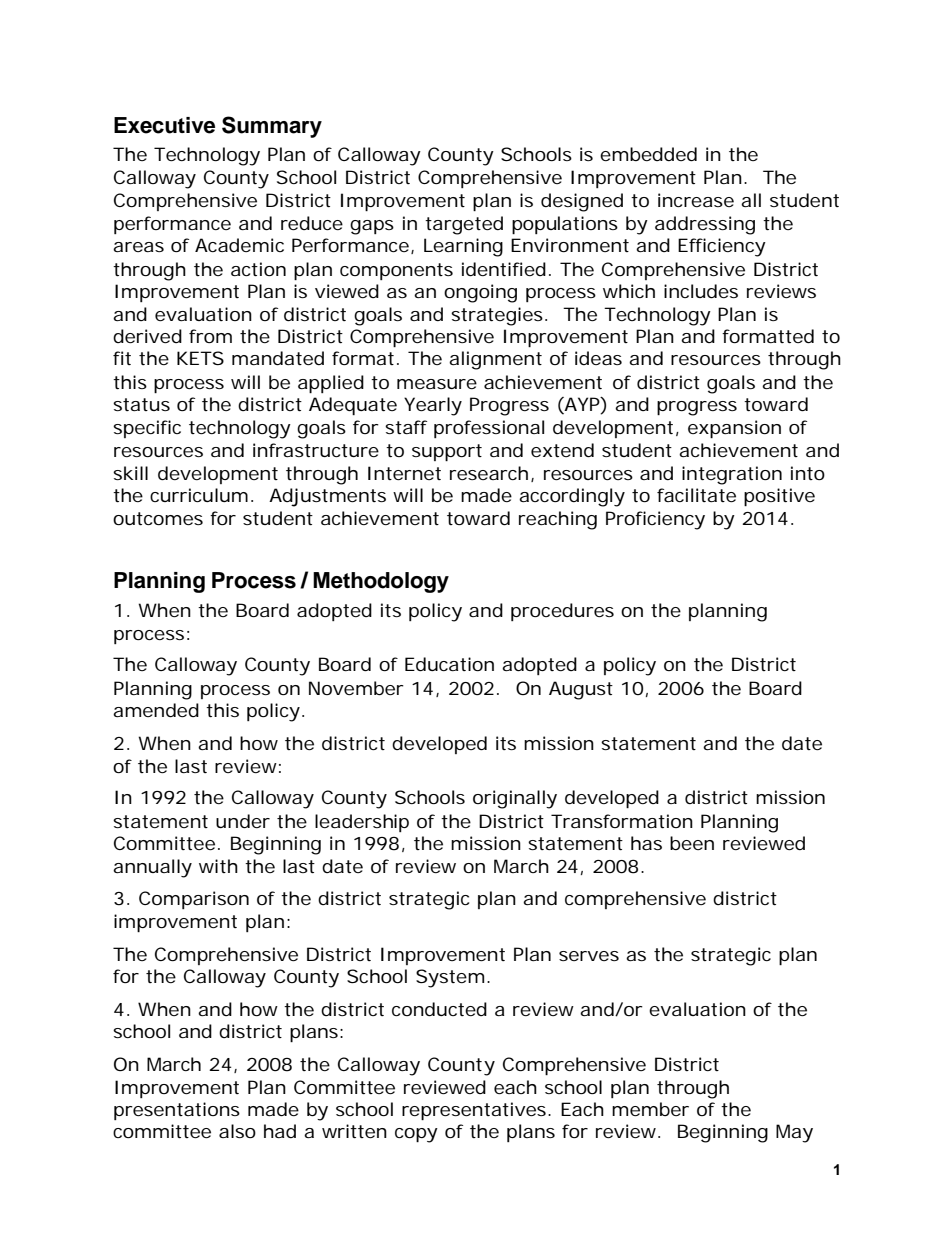 The height and width of the image is (1233, 952). Describe the element at coordinates (474, 1111) in the image. I see `representatives` at that location.
